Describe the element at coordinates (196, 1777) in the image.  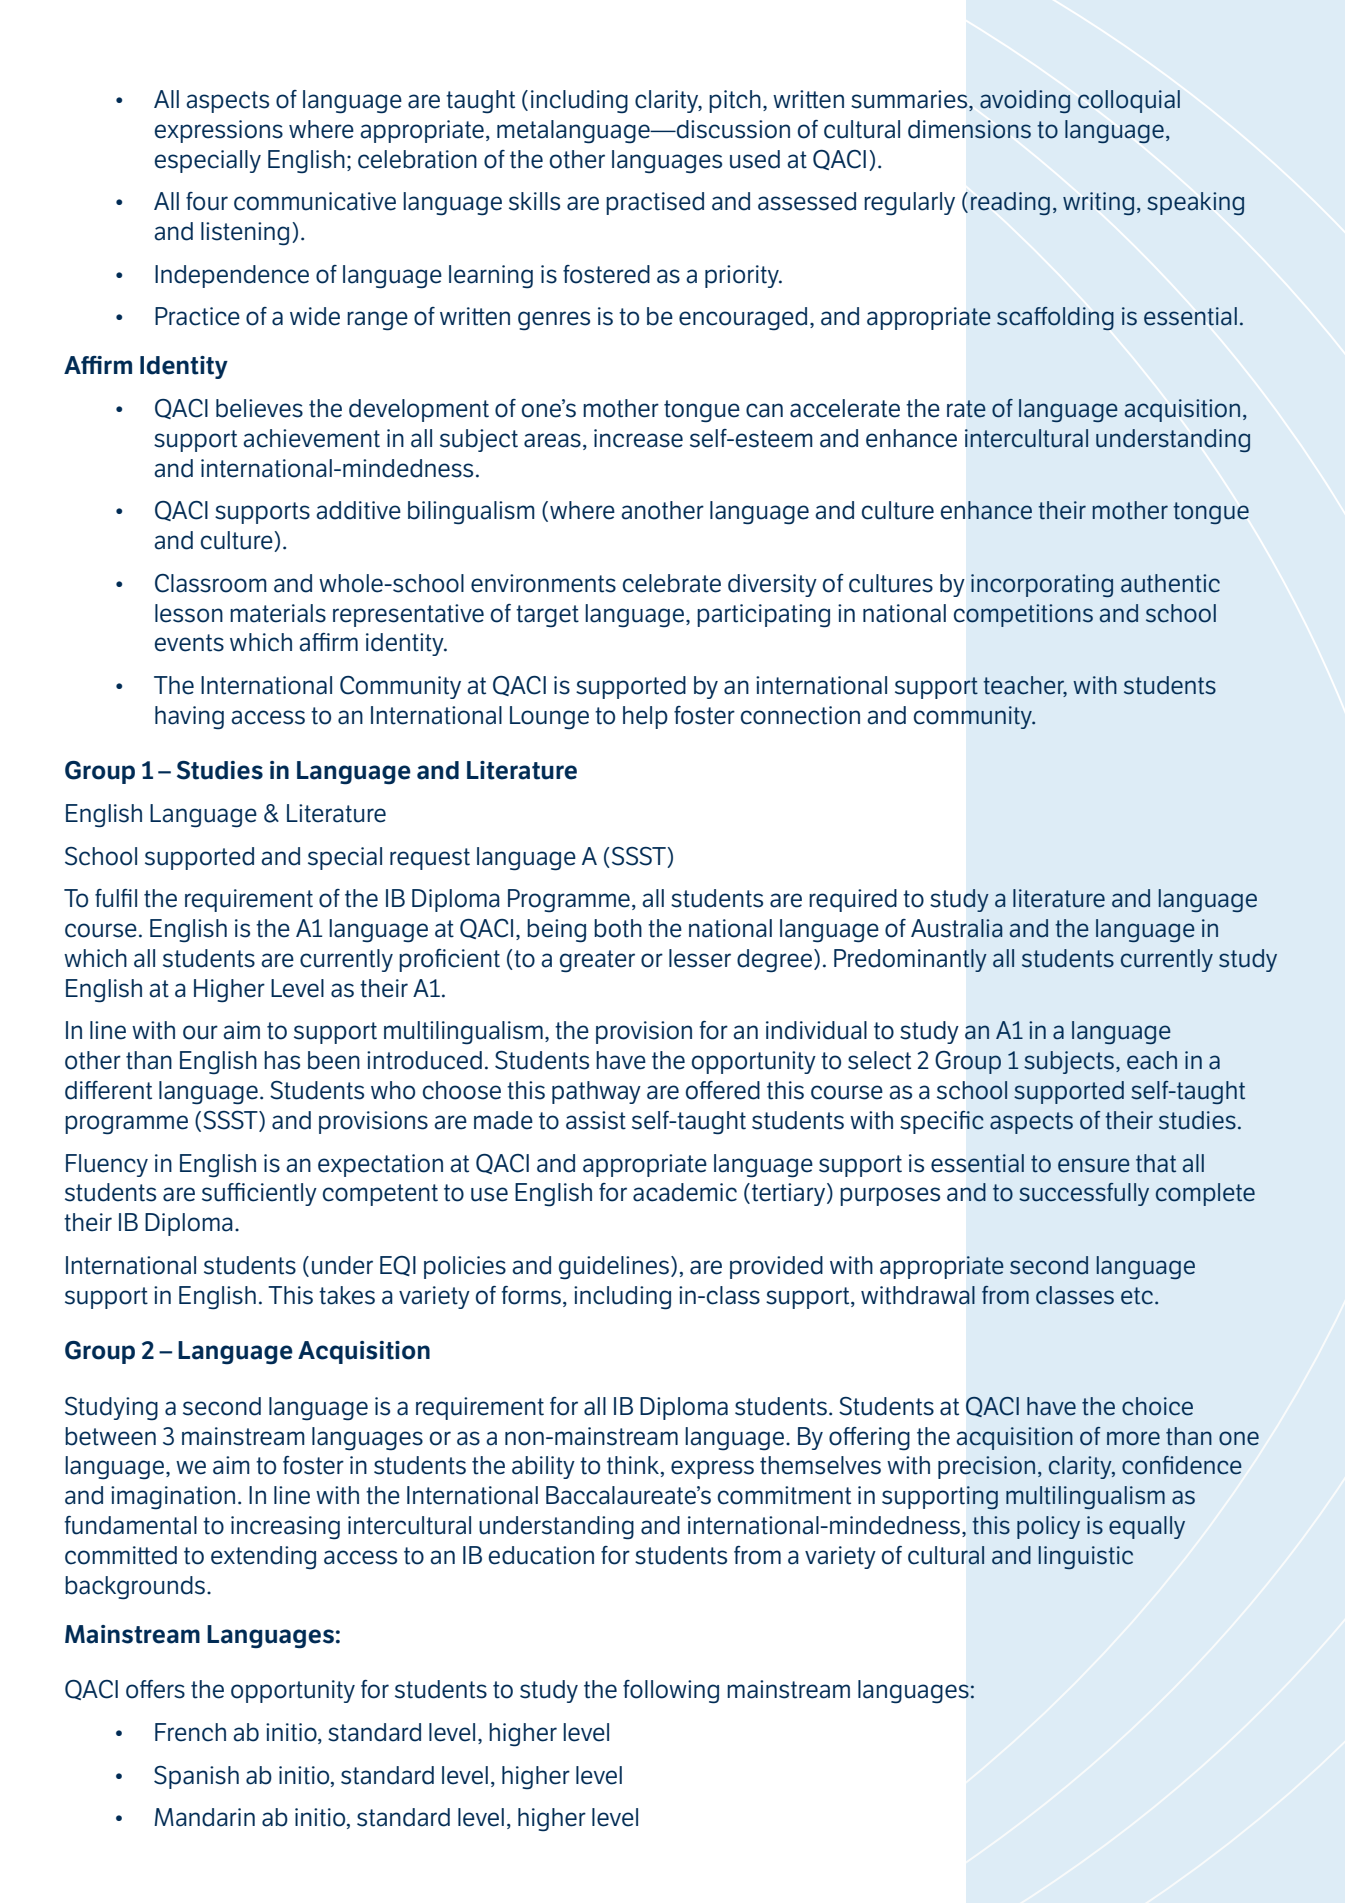
I see `Spanish` at that location.
